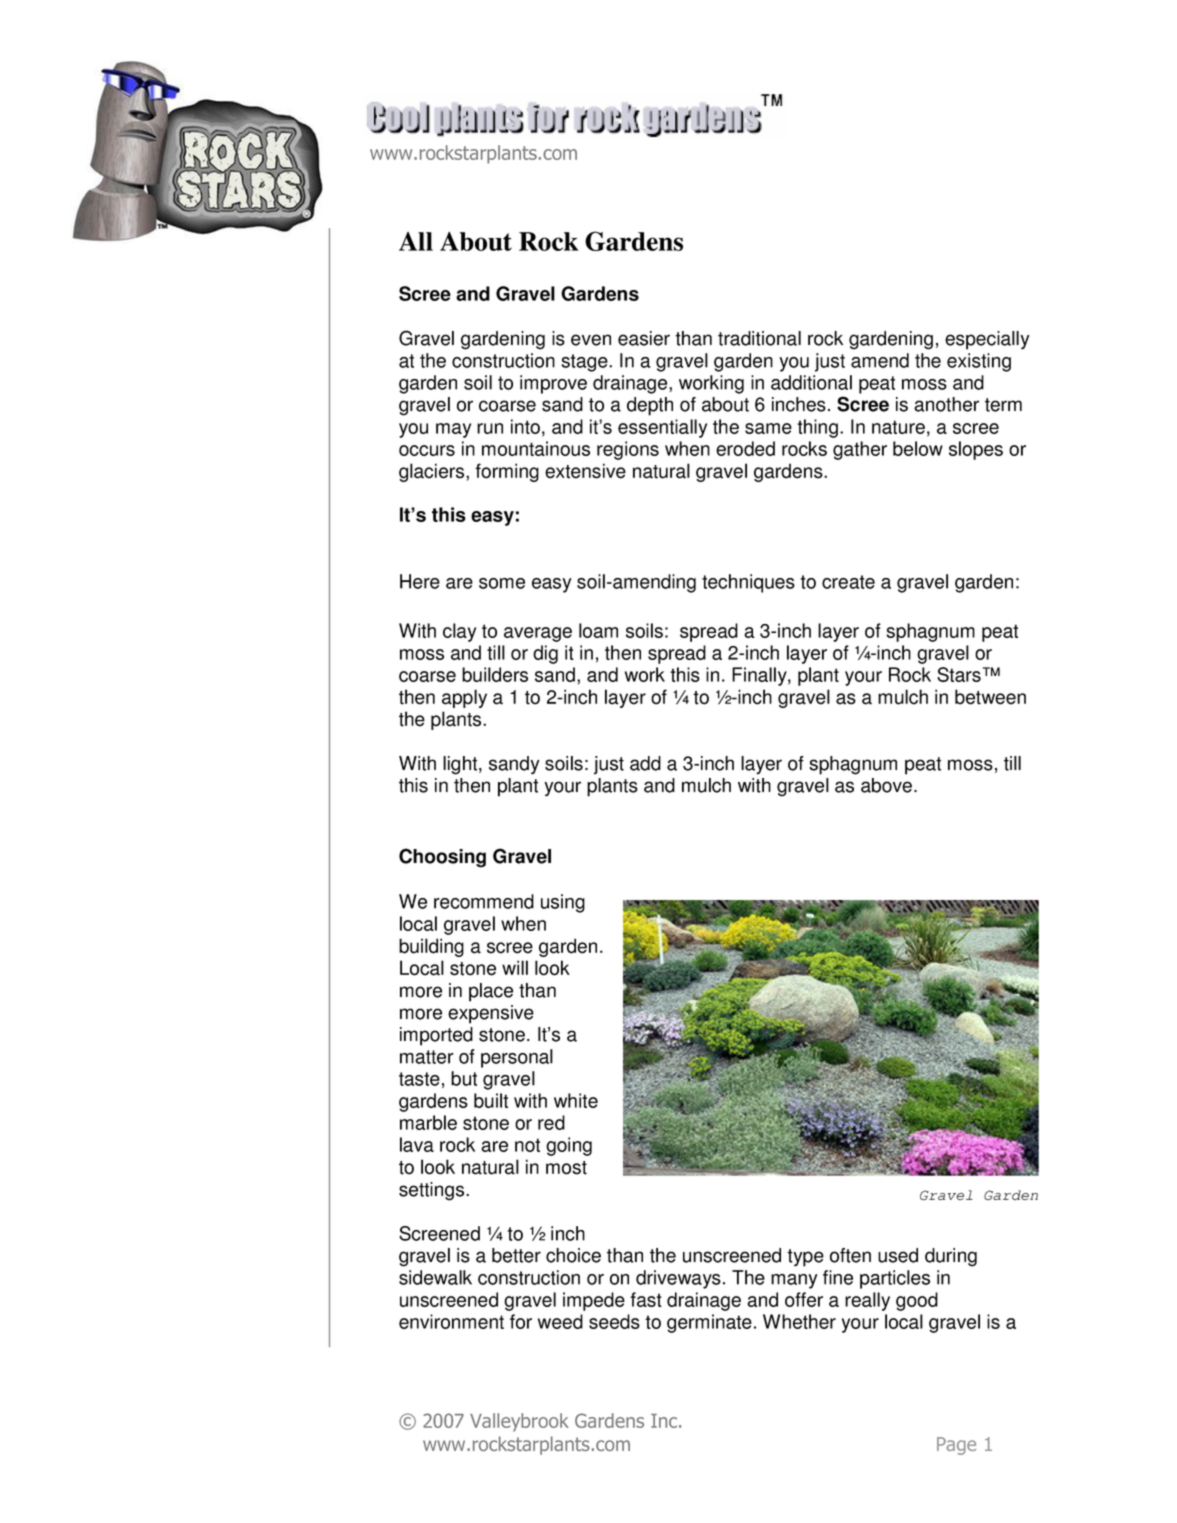 The width and height of the screenshot is (1177, 1523). What do you see at coordinates (563, 903) in the screenshot?
I see `using` at bounding box center [563, 903].
